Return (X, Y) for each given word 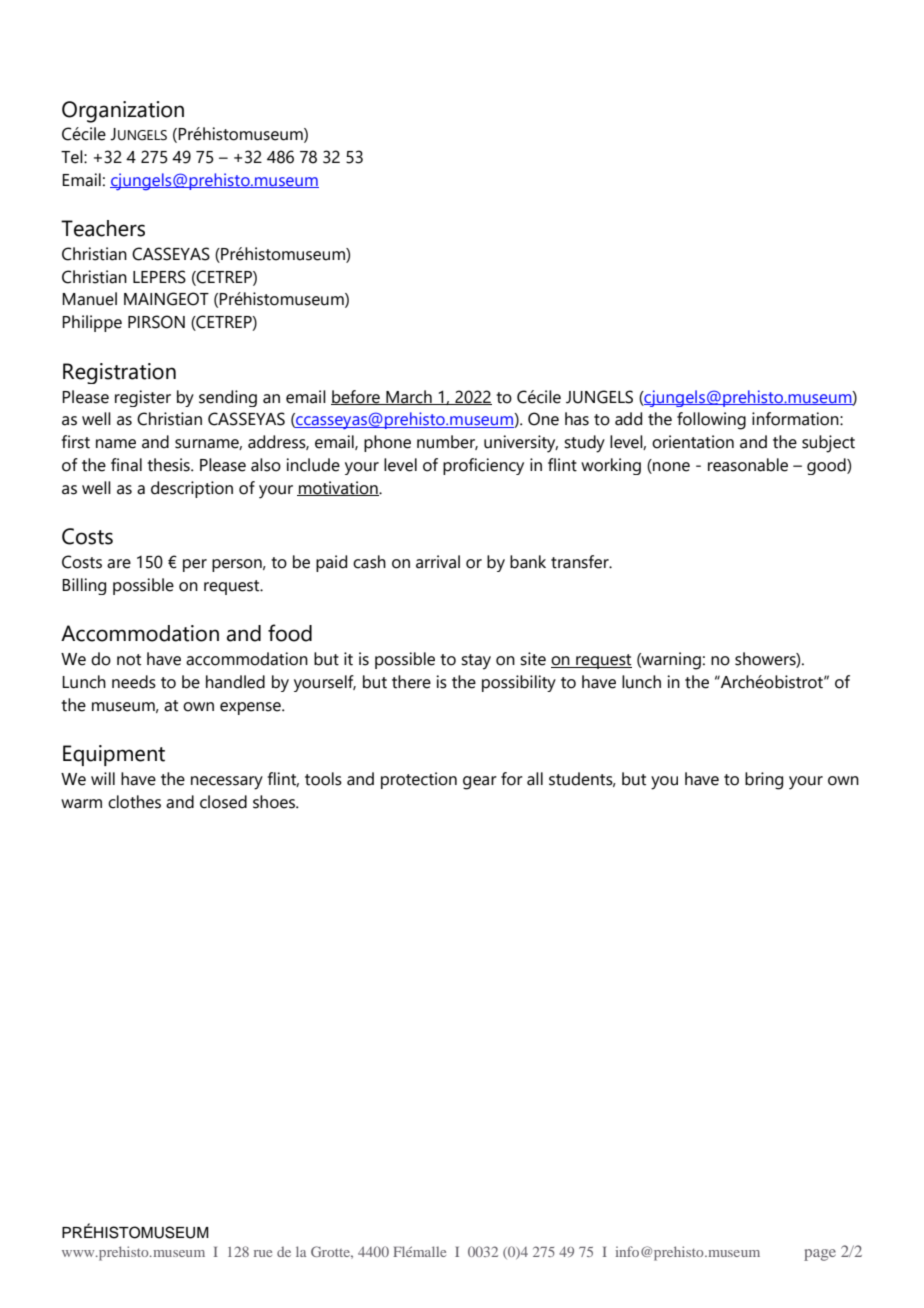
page (820, 1255)
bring (764, 781)
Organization (123, 112)
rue (263, 1253)
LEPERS (159, 277)
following (711, 421)
